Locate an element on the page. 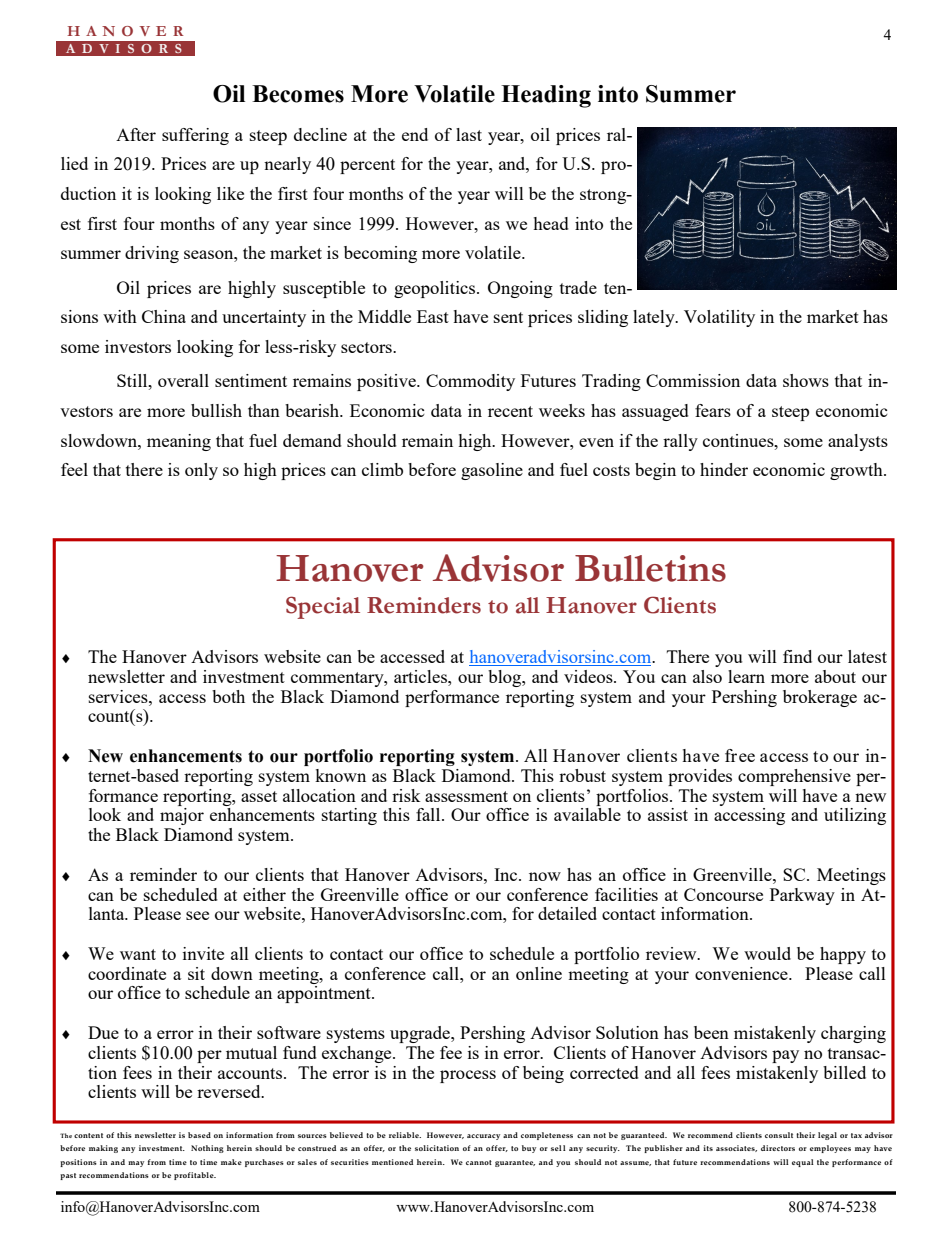 The image size is (952, 1233). comprehensive is located at coordinates (794, 777).
